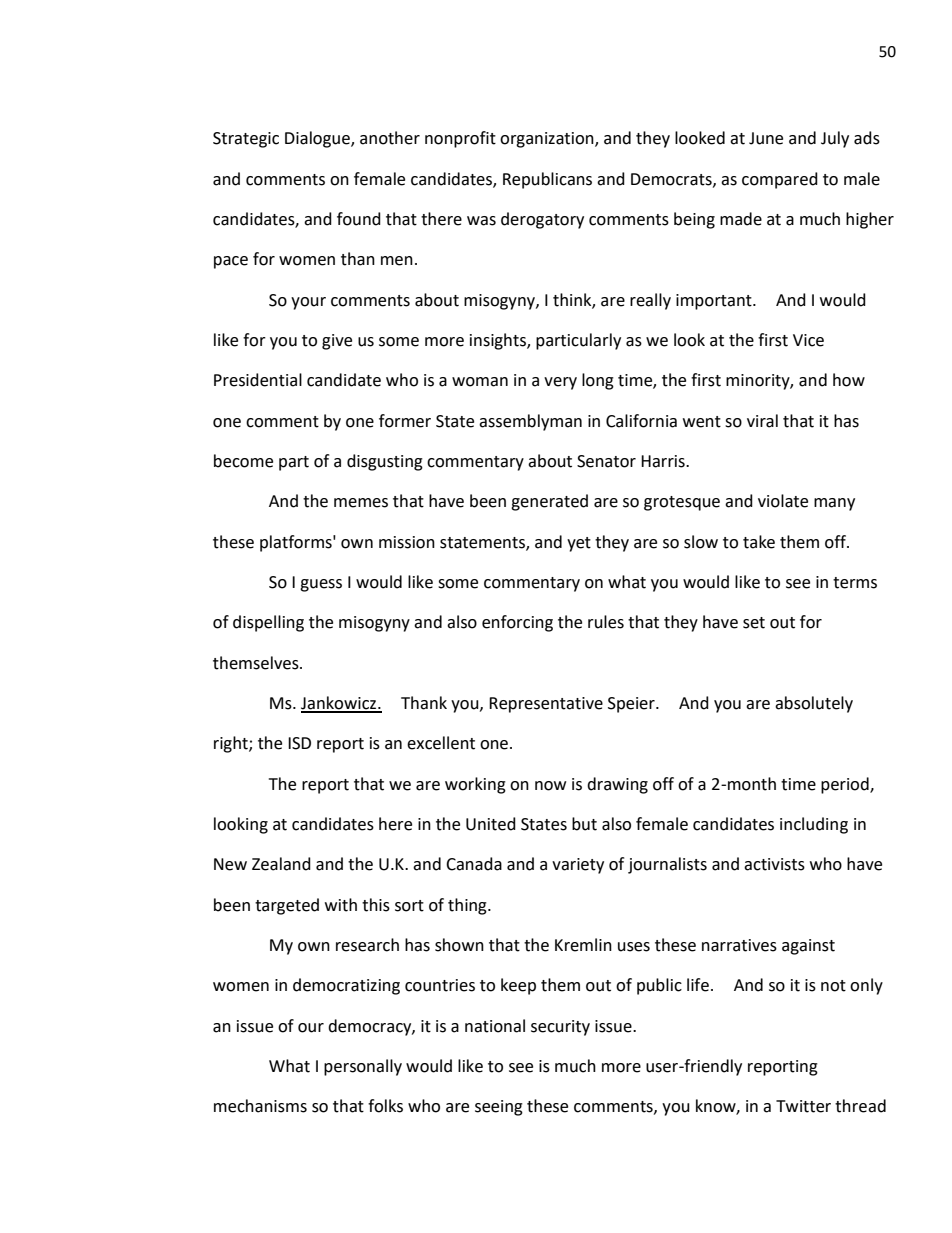 The height and width of the screenshot is (1233, 952). I want to click on seeing, so click(499, 1108).
